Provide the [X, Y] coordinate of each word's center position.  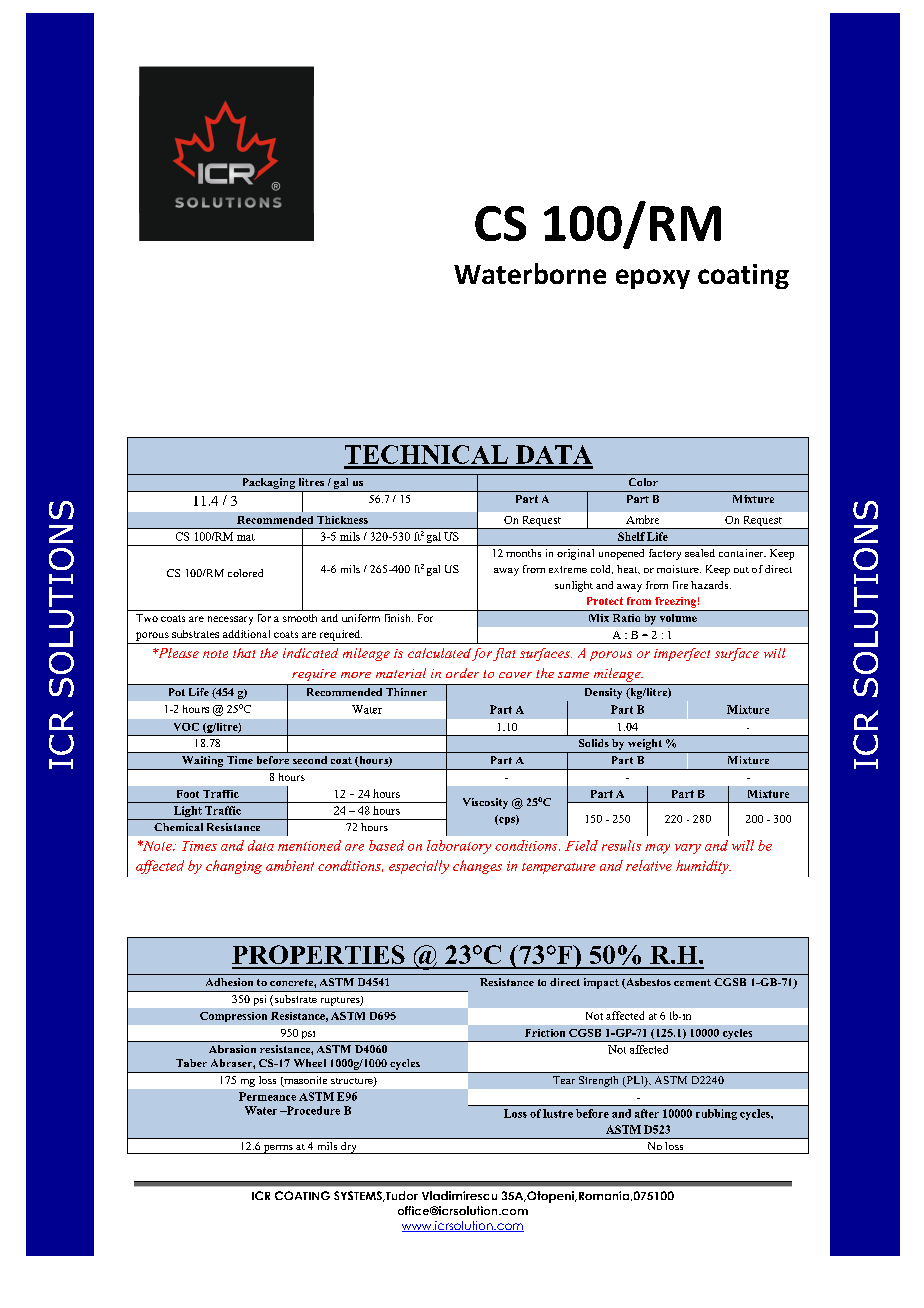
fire [680, 585]
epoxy [653, 279]
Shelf [631, 536]
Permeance [267, 1096]
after [647, 1113]
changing [234, 867]
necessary [230, 620]
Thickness [342, 520]
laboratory [459, 847]
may [657, 849]
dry [349, 1148]
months [523, 553]
